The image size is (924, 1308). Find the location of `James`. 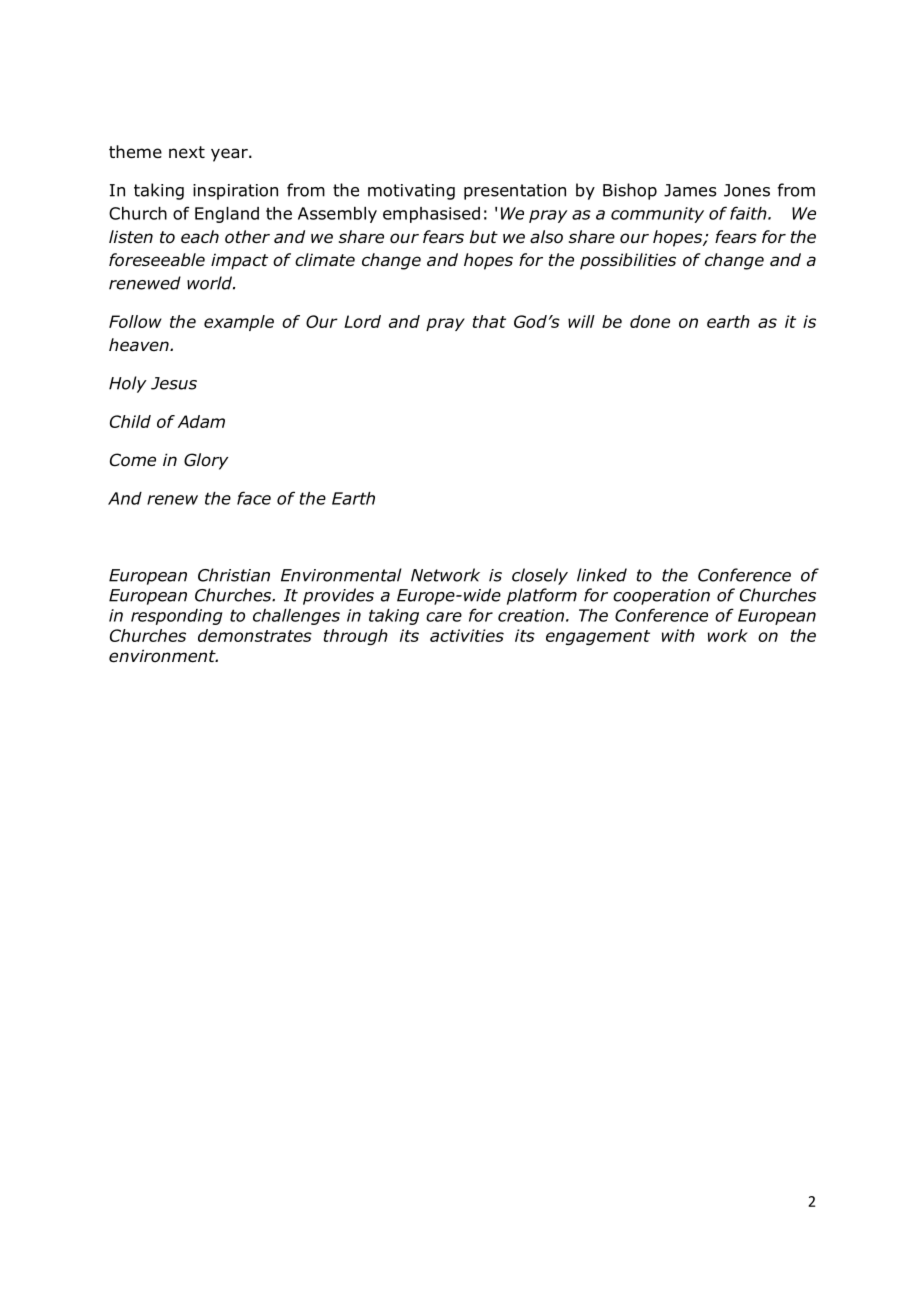

James is located at coordinates (690, 190).
